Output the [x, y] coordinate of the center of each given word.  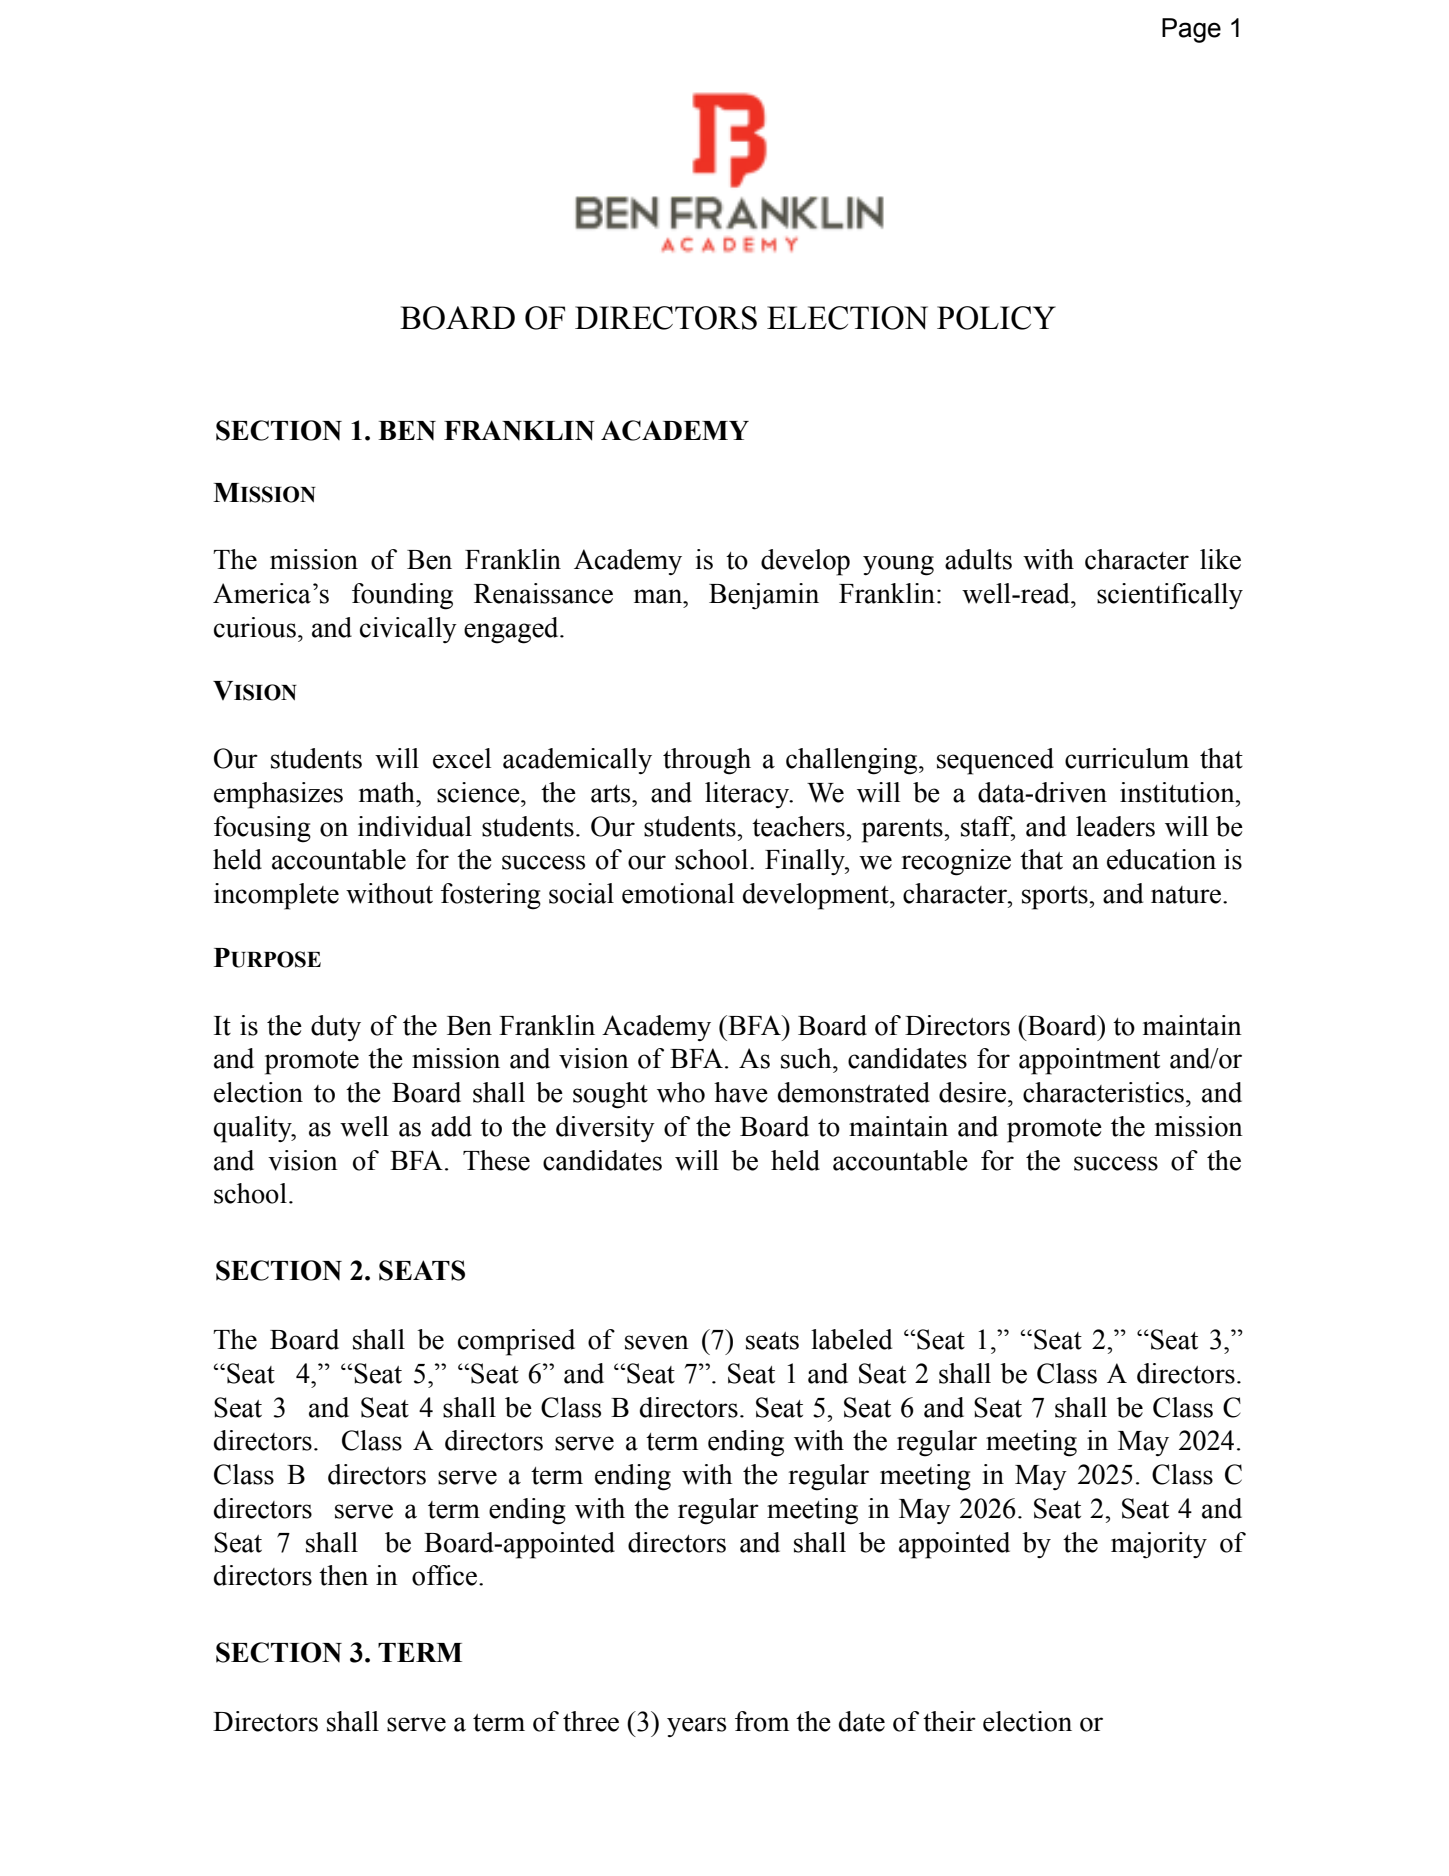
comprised [516, 1342]
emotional [678, 893]
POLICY [996, 318]
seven [657, 1342]
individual [415, 826]
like [1220, 559]
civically [408, 630]
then [343, 1575]
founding [402, 596]
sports [1056, 898]
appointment [1089, 1061]
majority [1159, 1545]
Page [1191, 30]
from [762, 1721]
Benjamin [764, 596]
